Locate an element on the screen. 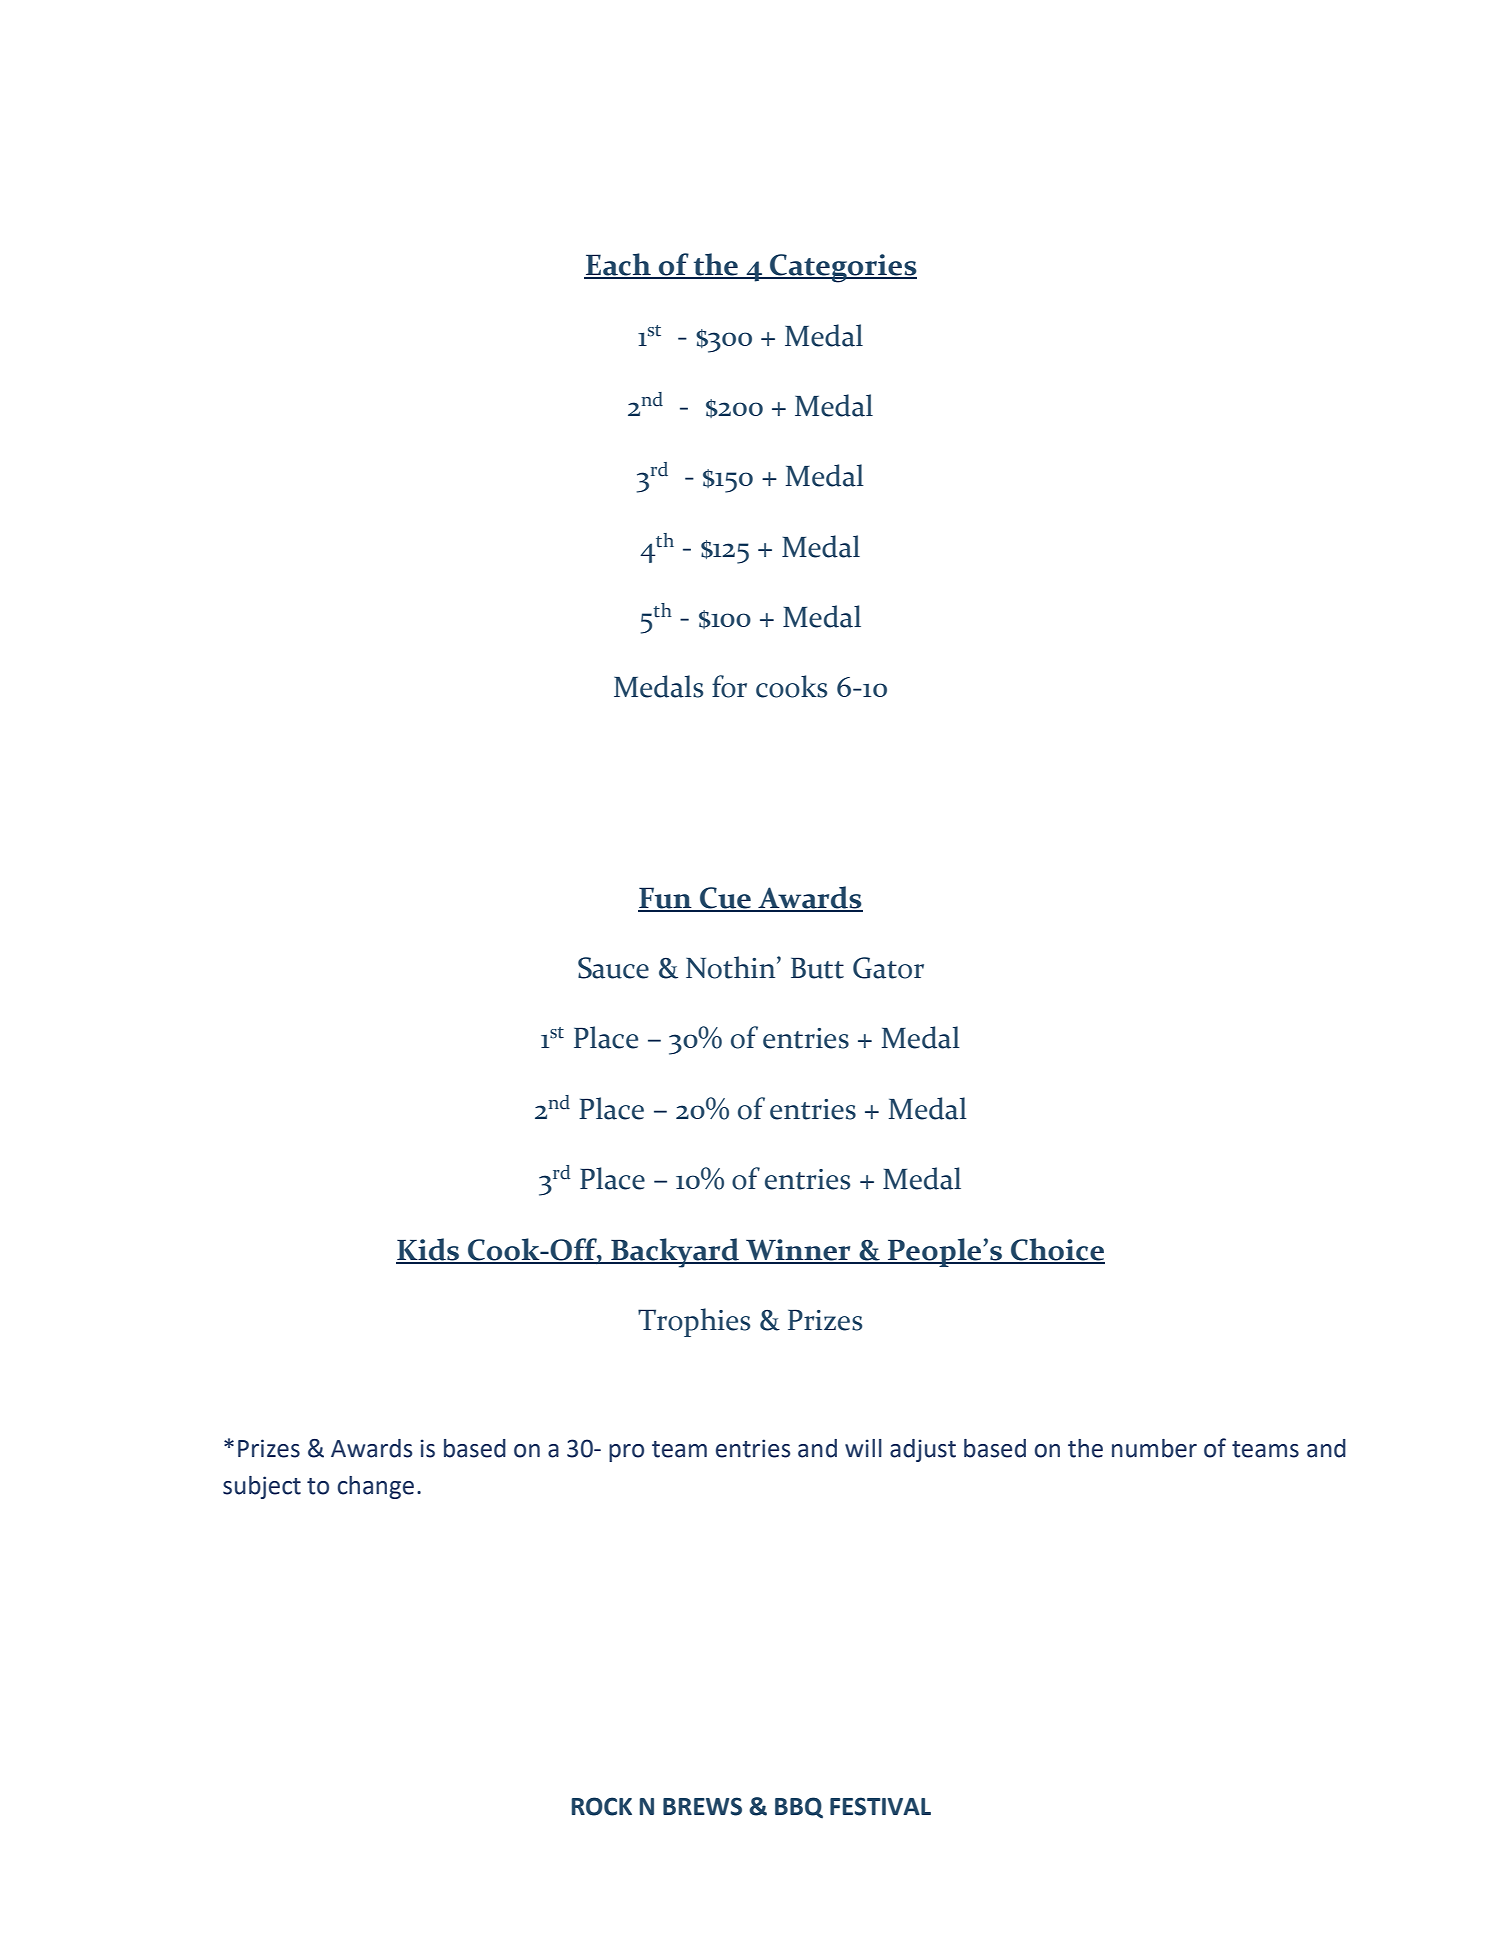  BREWS is located at coordinates (702, 1806).
